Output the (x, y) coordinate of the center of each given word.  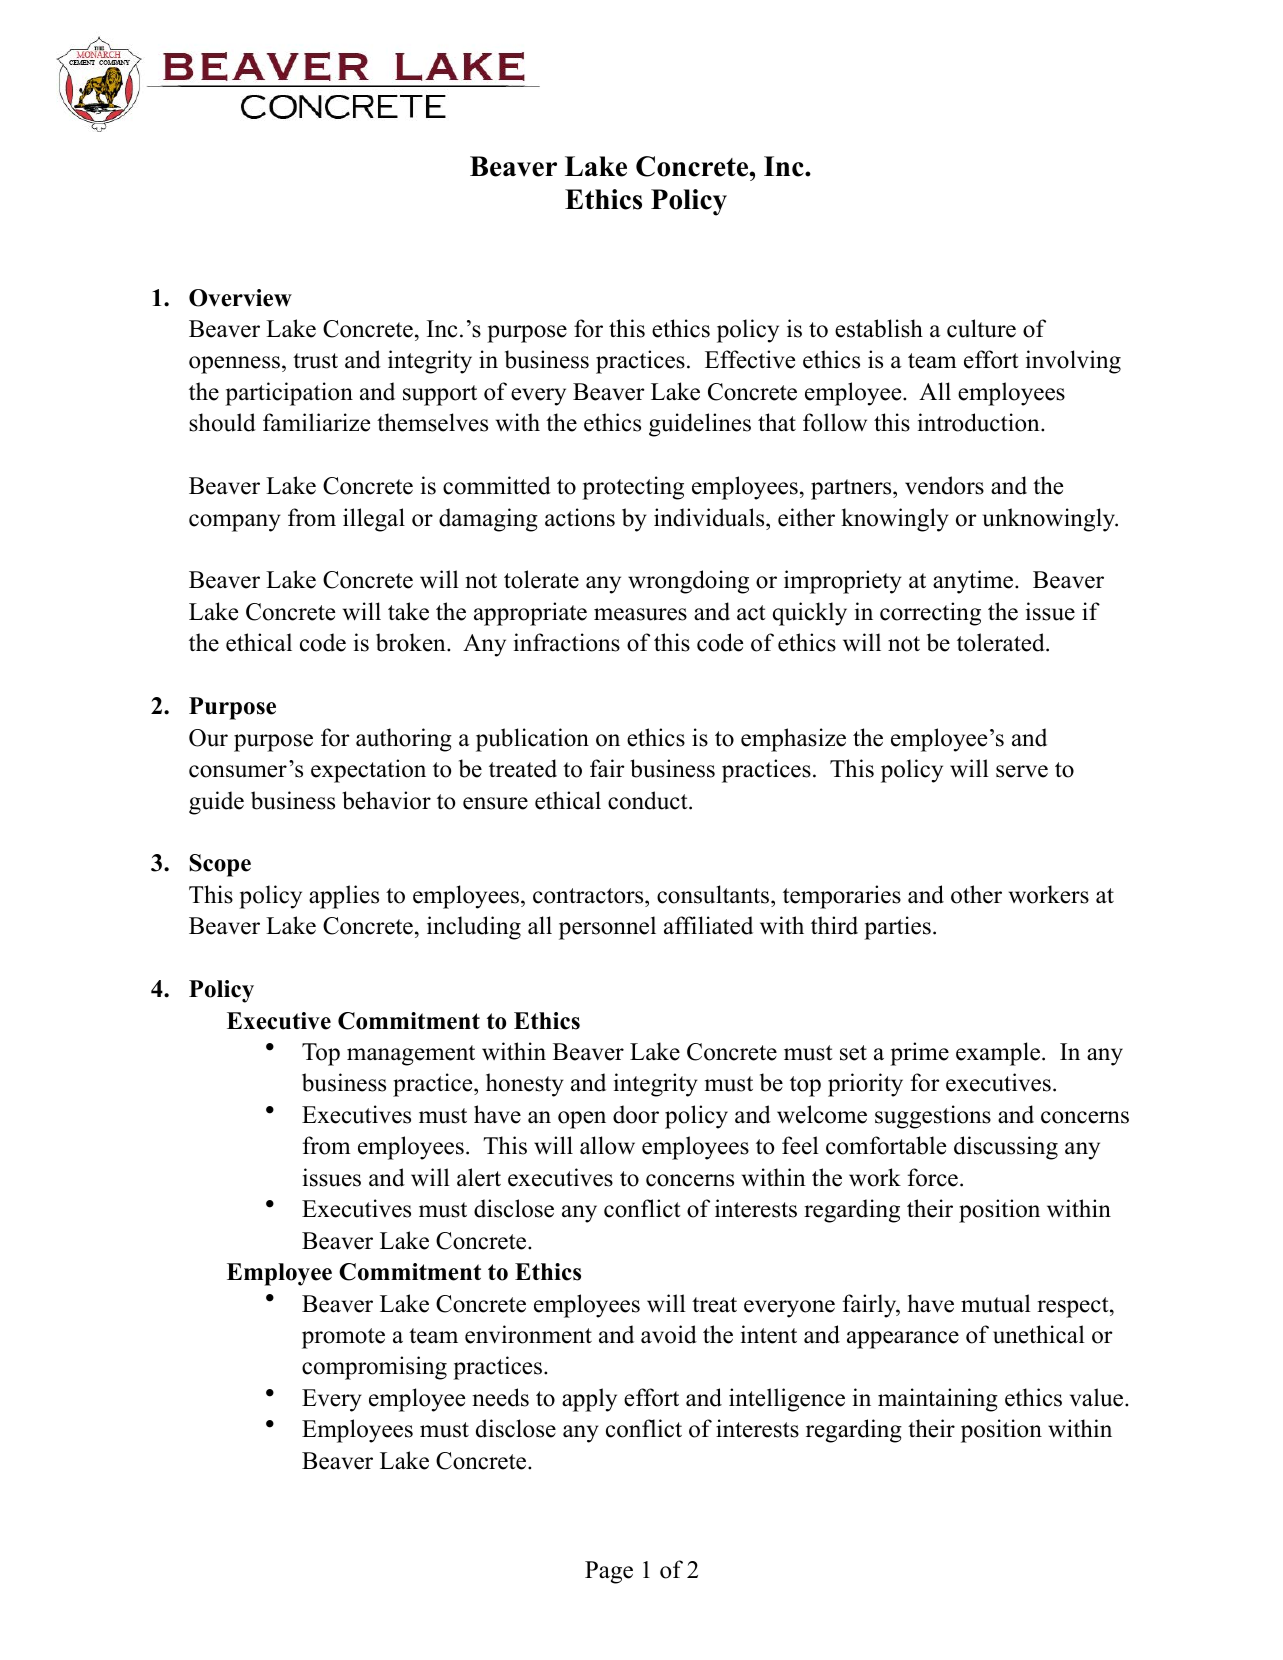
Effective (750, 359)
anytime (974, 582)
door (636, 1114)
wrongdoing (688, 582)
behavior (386, 800)
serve (1022, 771)
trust (315, 361)
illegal (374, 520)
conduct (649, 800)
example (998, 1054)
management (411, 1055)
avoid (669, 1334)
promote (343, 1338)
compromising (374, 1368)
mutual (996, 1303)
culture (981, 328)
